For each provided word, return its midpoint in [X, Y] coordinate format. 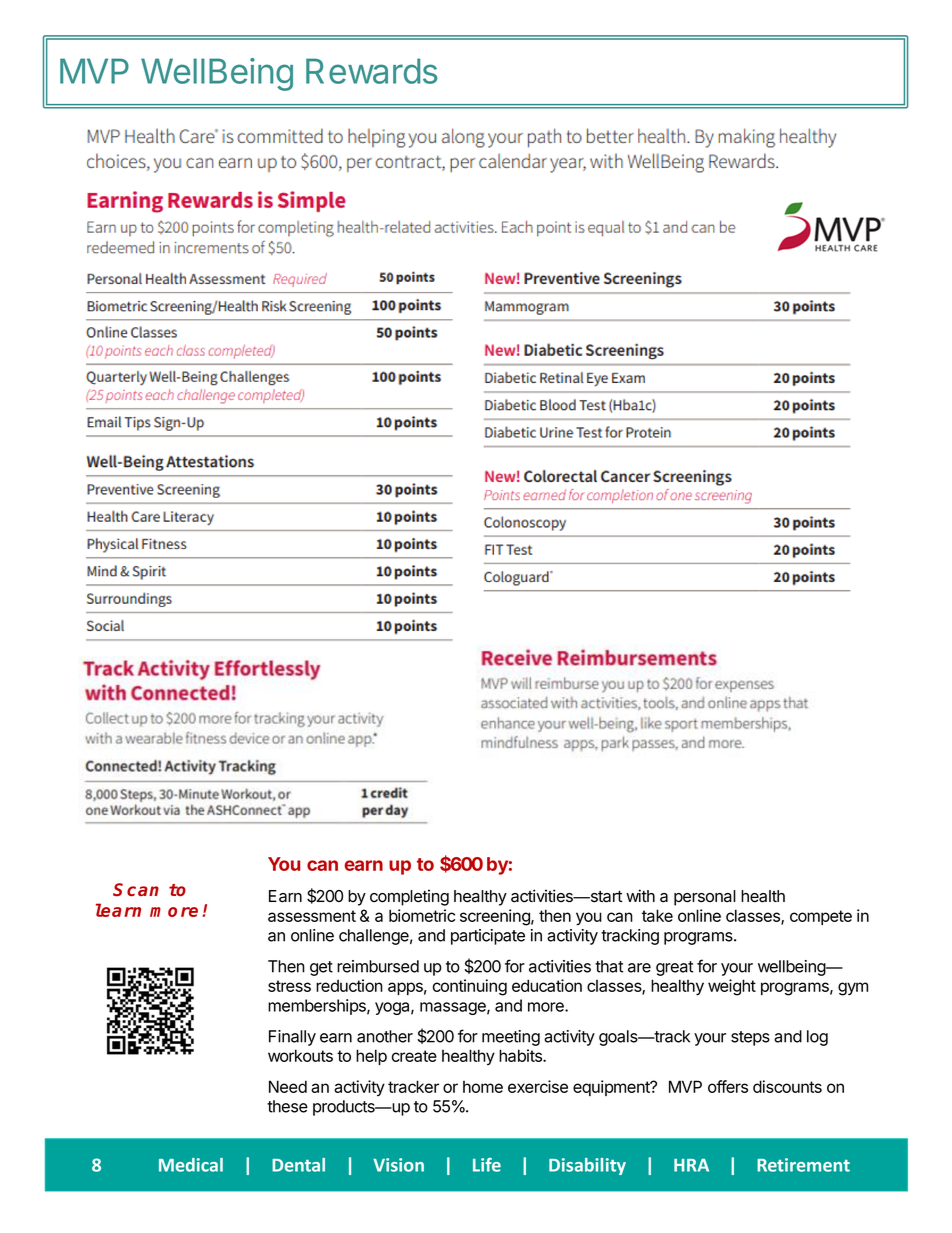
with [640, 895]
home [483, 1087]
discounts [787, 1086]
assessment [312, 916]
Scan [136, 889]
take [657, 915]
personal [705, 898]
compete [821, 917]
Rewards [371, 71]
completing [409, 897]
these [287, 1106]
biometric [422, 915]
